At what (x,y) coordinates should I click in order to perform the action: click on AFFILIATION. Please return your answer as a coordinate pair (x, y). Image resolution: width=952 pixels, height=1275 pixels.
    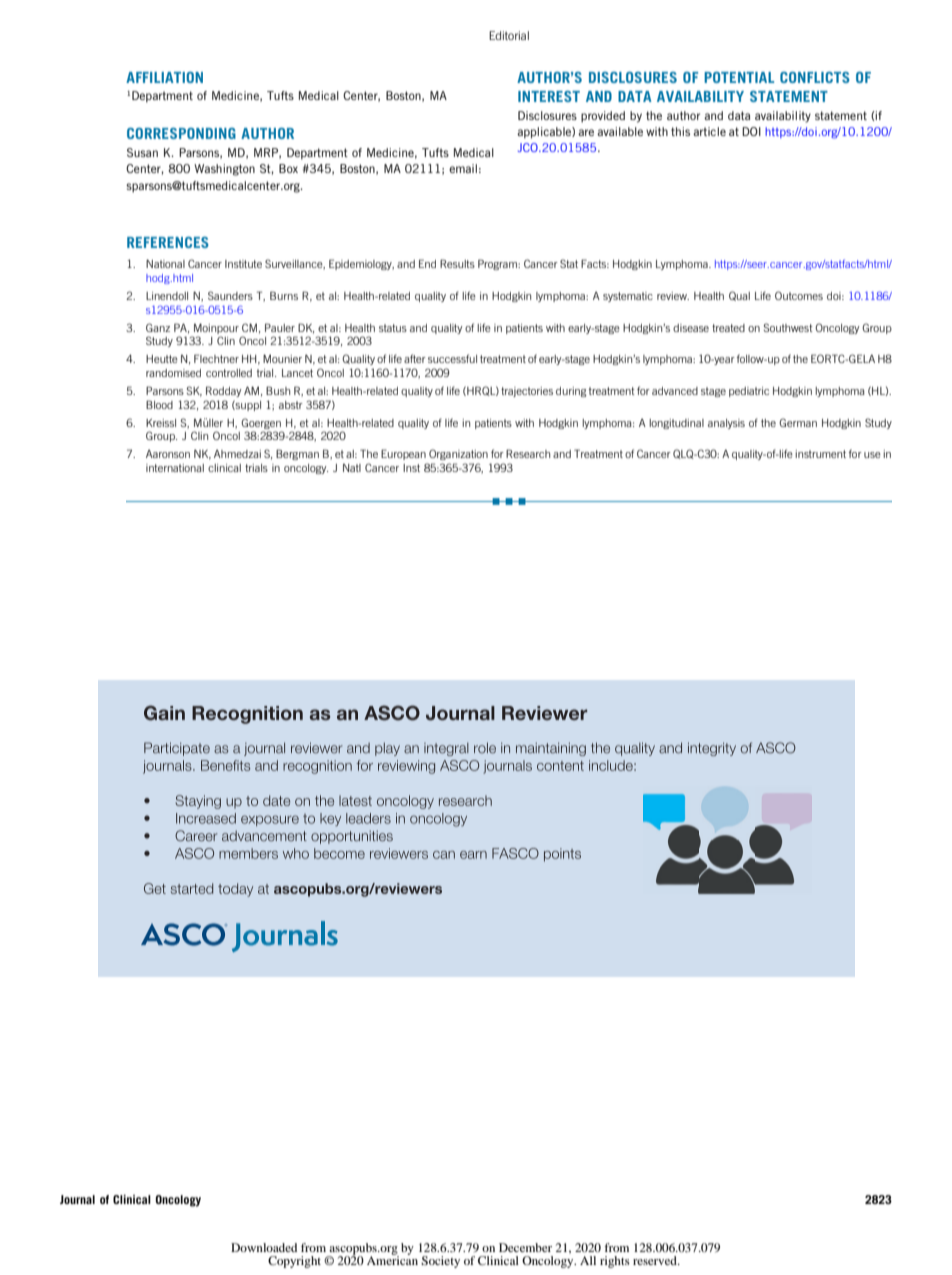
    Looking at the image, I should click on (164, 77).
